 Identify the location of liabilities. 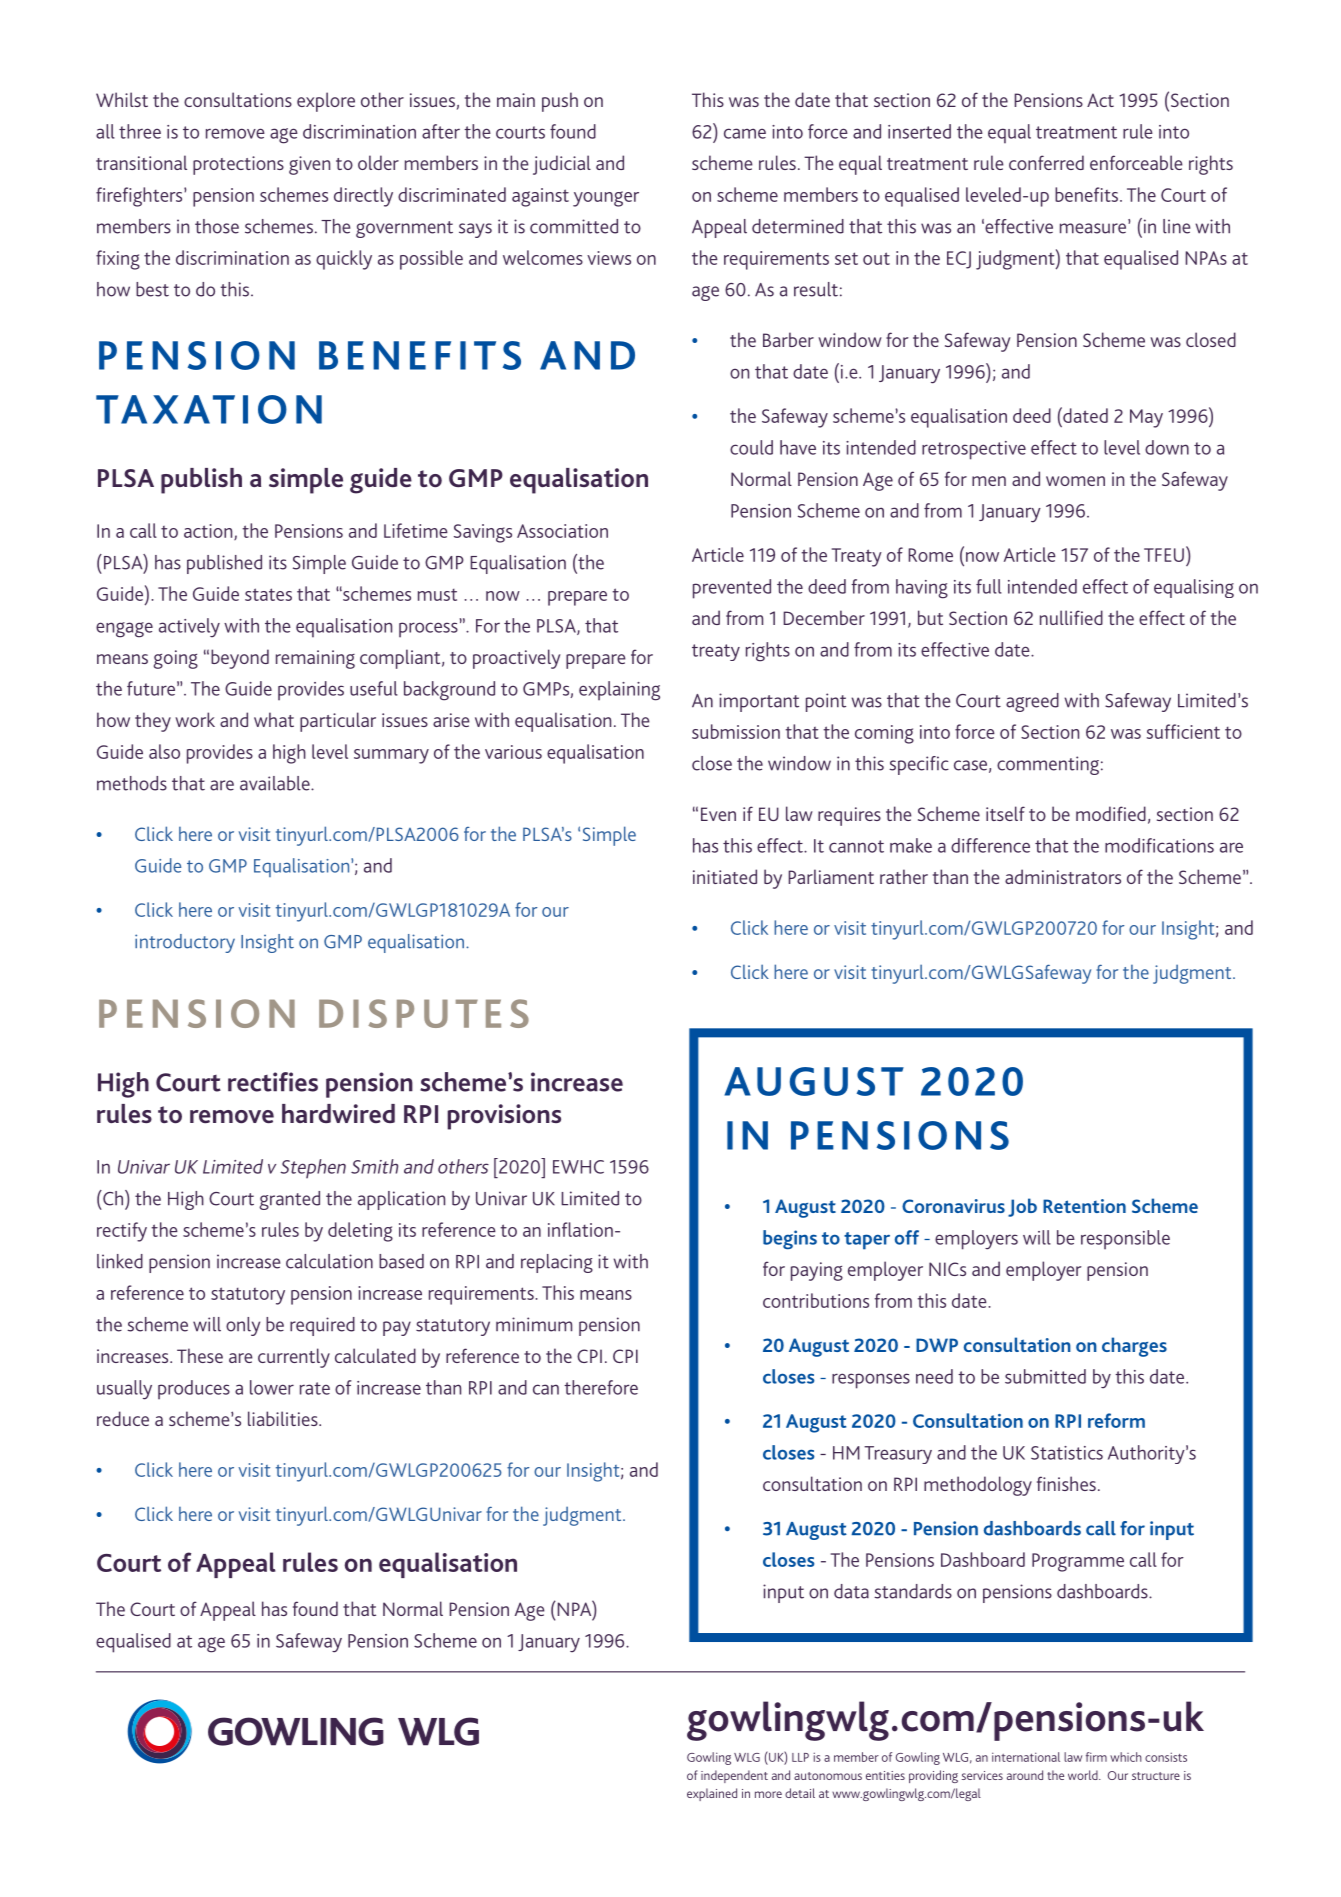
(284, 1418).
